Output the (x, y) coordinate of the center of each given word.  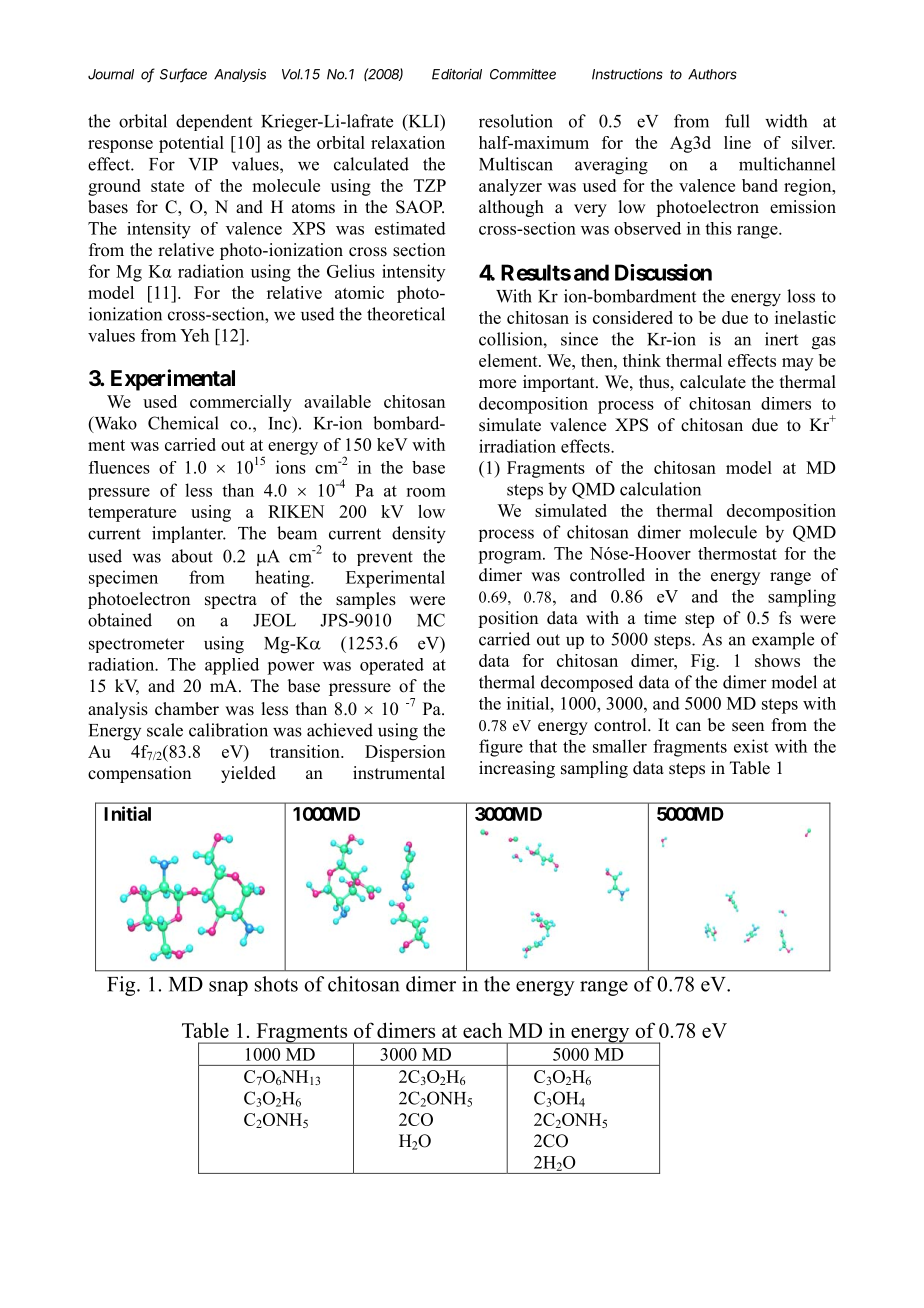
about (192, 556)
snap (228, 988)
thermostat (737, 553)
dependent (214, 122)
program (511, 557)
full (737, 121)
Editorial (457, 74)
